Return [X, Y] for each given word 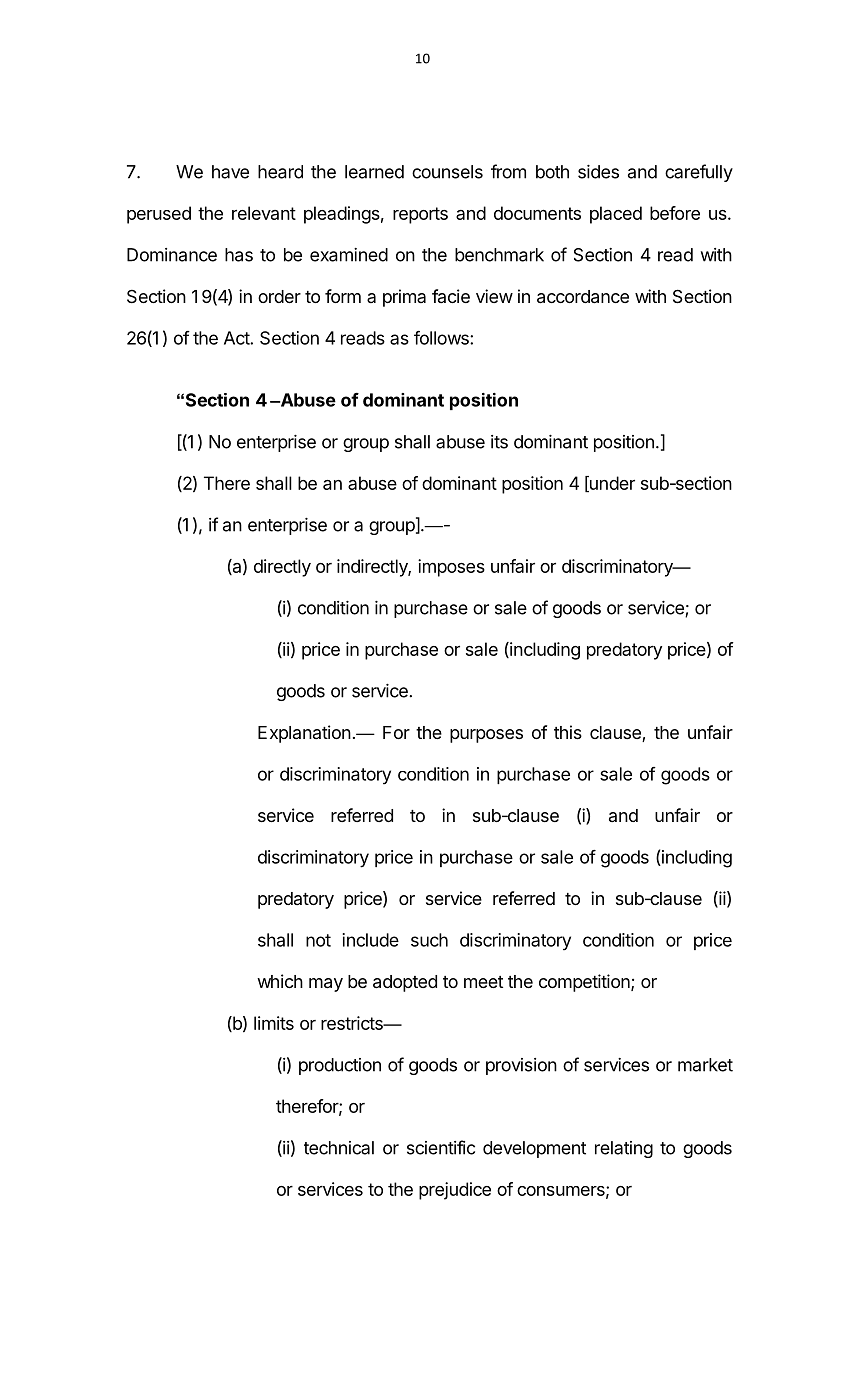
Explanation [304, 734]
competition [585, 983]
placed [616, 215]
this [568, 732]
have [230, 172]
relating [624, 1149]
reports [420, 215]
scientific [441, 1147]
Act [237, 338]
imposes [451, 568]
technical [339, 1148]
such [429, 940]
